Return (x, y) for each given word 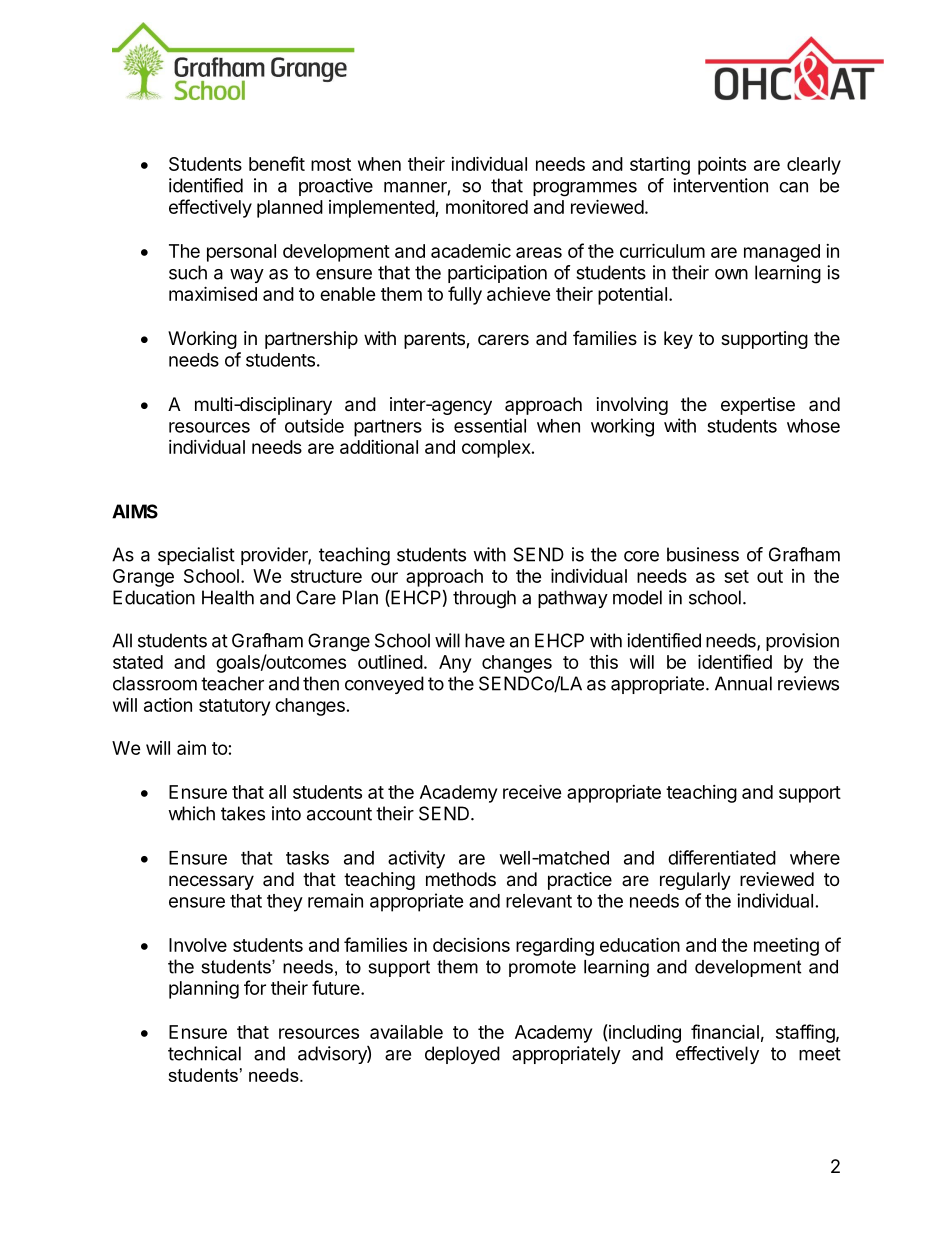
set (736, 576)
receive (532, 791)
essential (490, 425)
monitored (487, 207)
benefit (277, 163)
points (722, 166)
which (191, 813)
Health (228, 597)
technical (204, 1053)
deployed (462, 1055)
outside (314, 425)
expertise (758, 406)
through (484, 599)
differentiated (722, 857)
